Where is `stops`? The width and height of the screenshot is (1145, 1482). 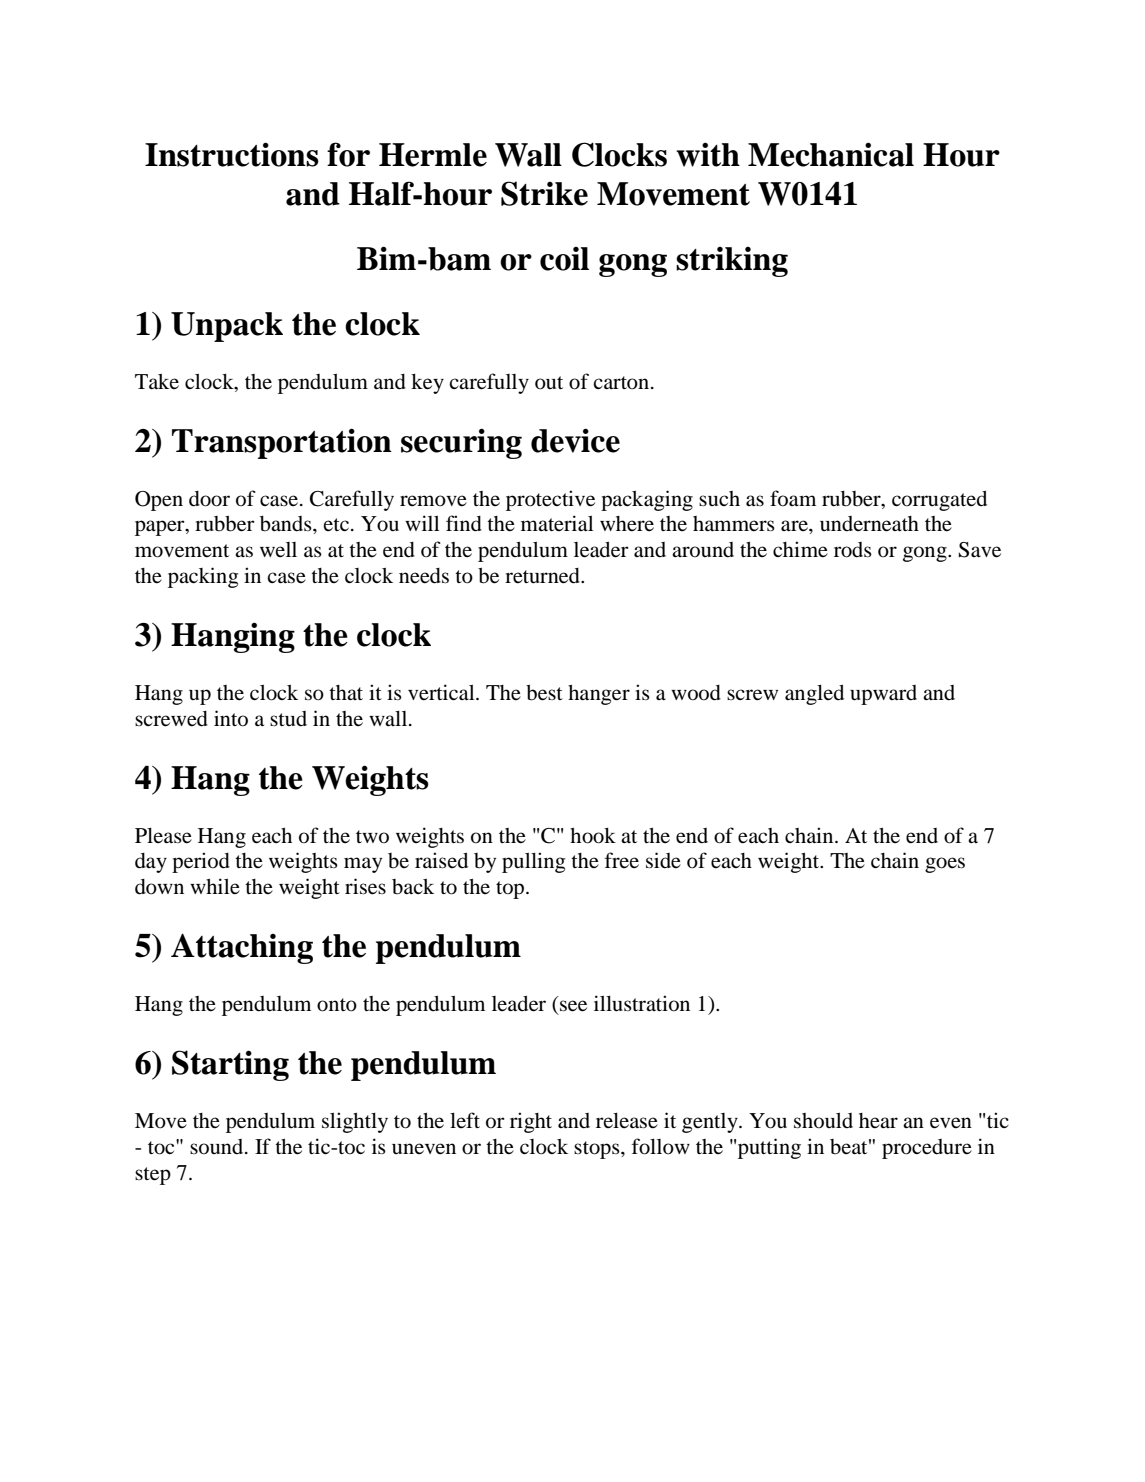
stops is located at coordinates (598, 1150).
